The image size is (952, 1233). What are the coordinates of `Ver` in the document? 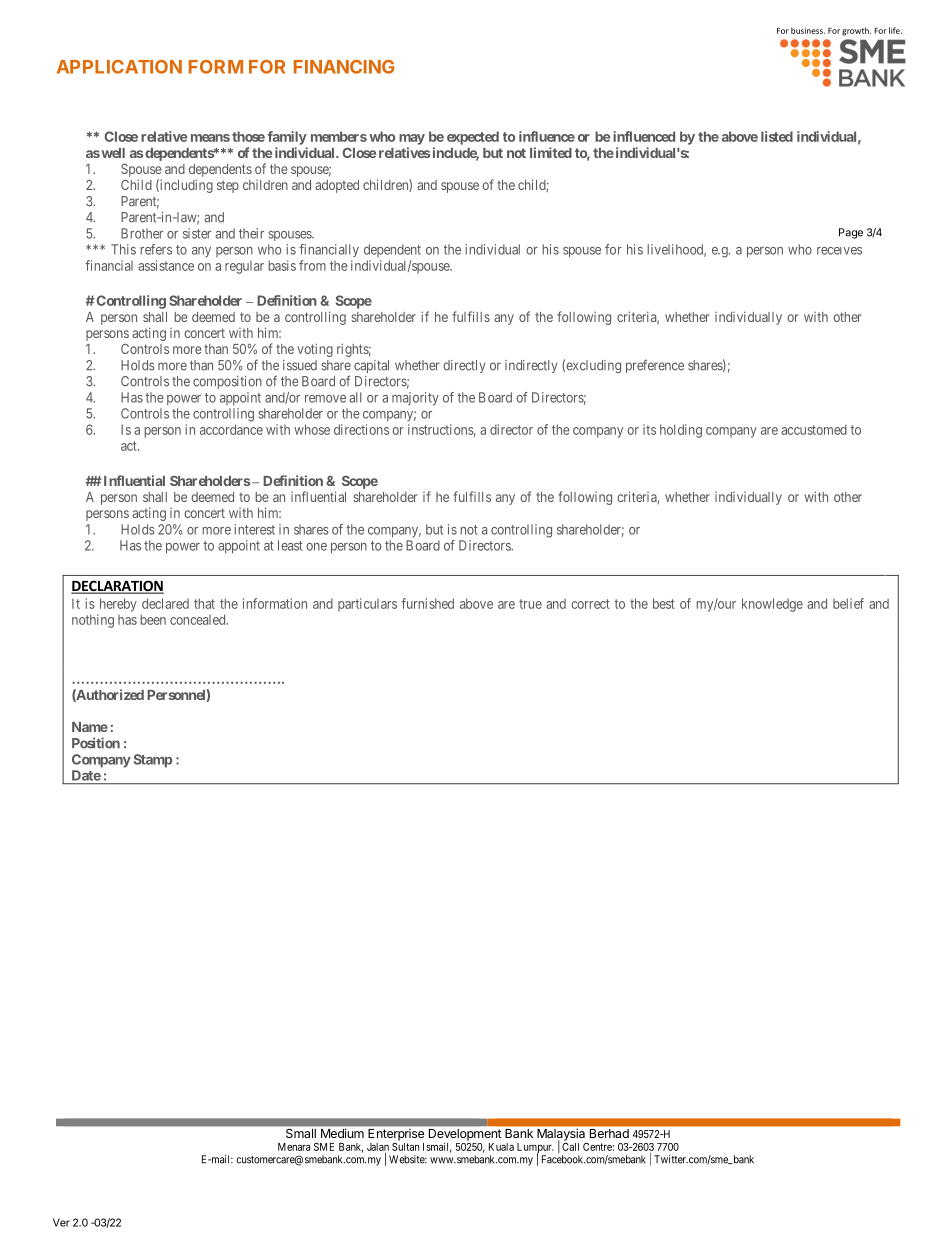 It's located at (61, 1222).
